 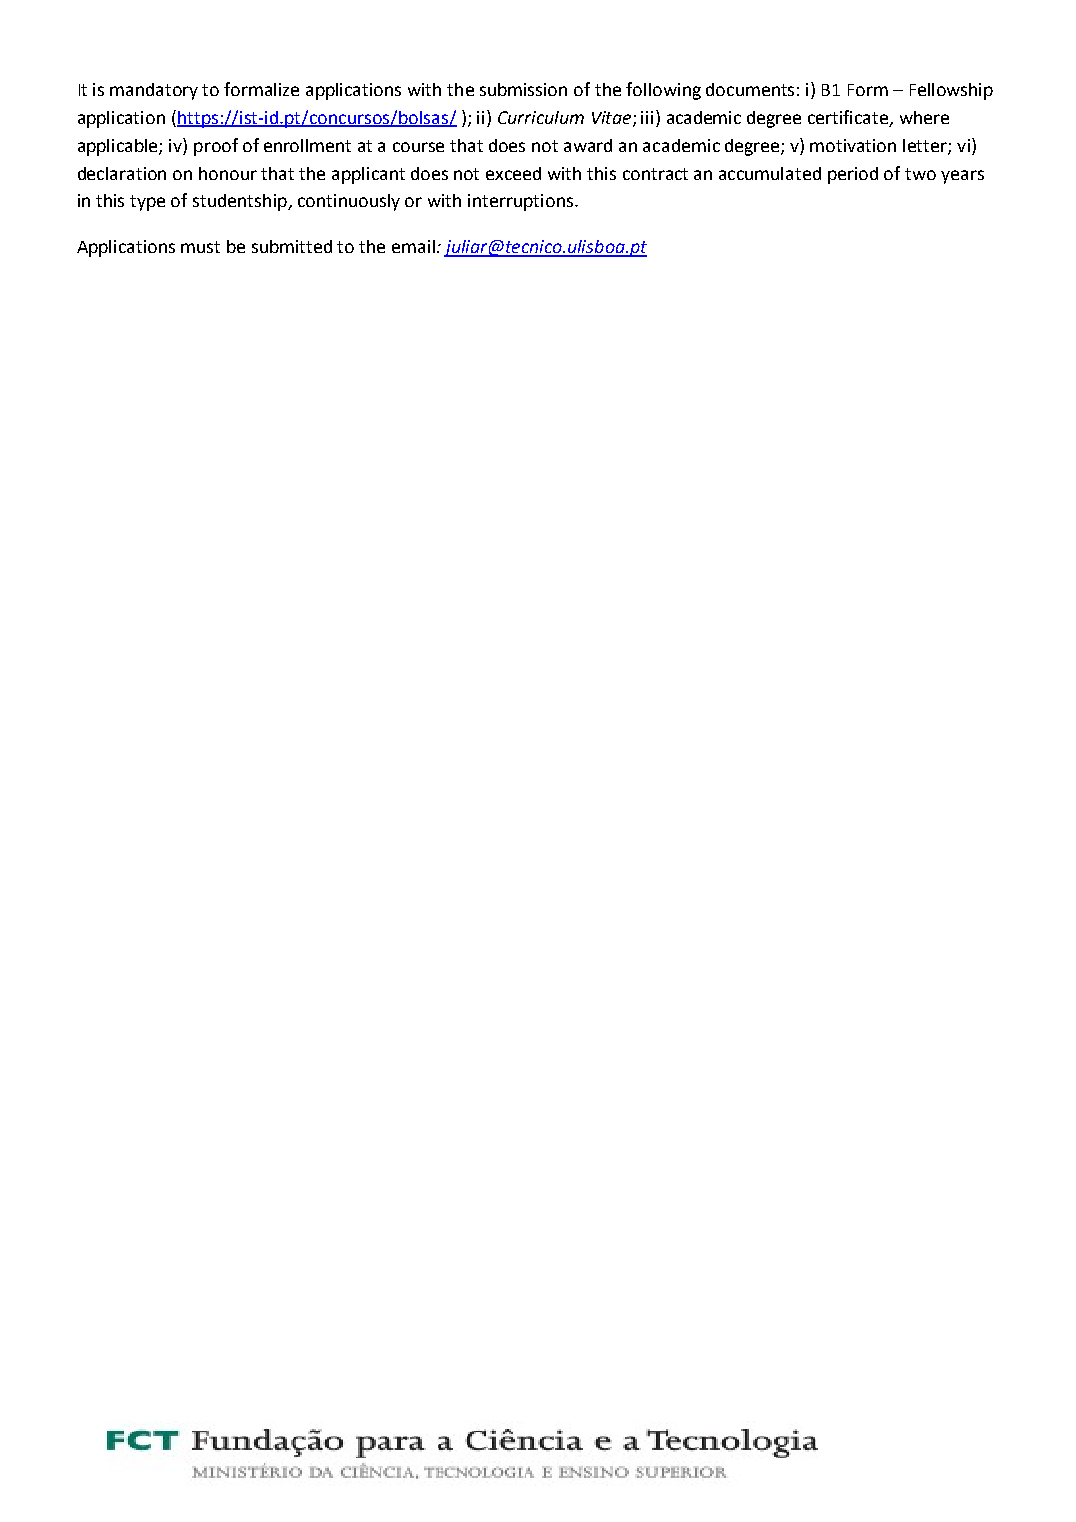 I want to click on must, so click(x=200, y=247).
